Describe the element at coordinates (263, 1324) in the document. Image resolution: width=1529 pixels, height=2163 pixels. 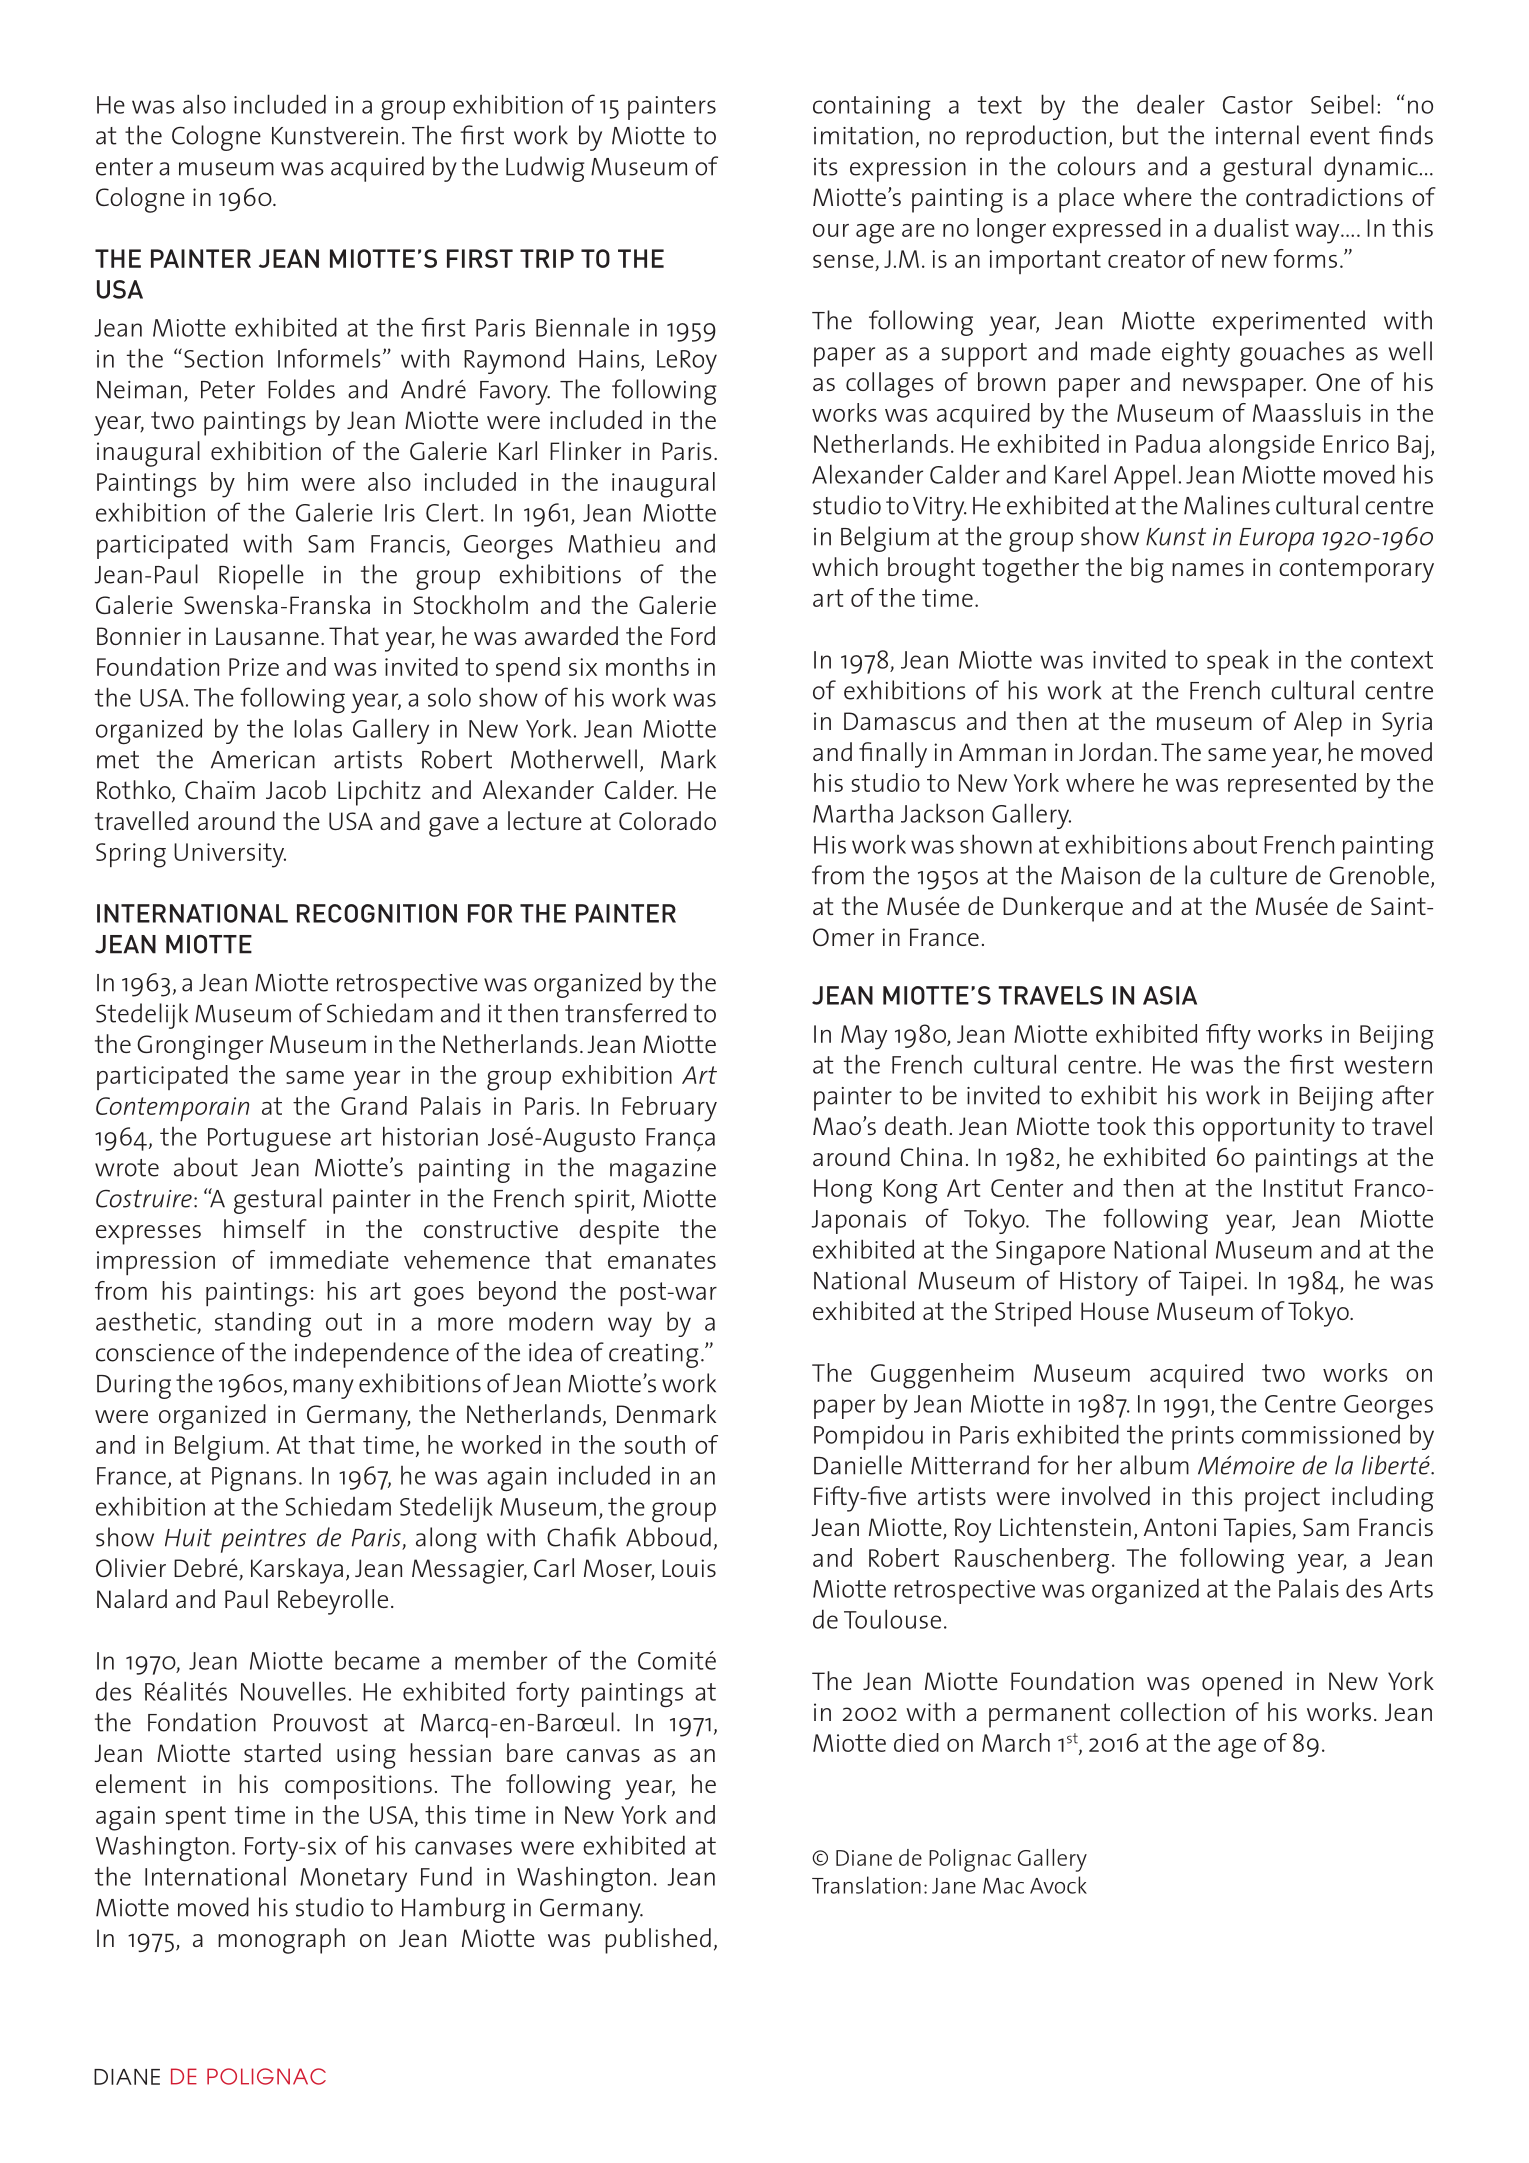
I see `standing` at that location.
